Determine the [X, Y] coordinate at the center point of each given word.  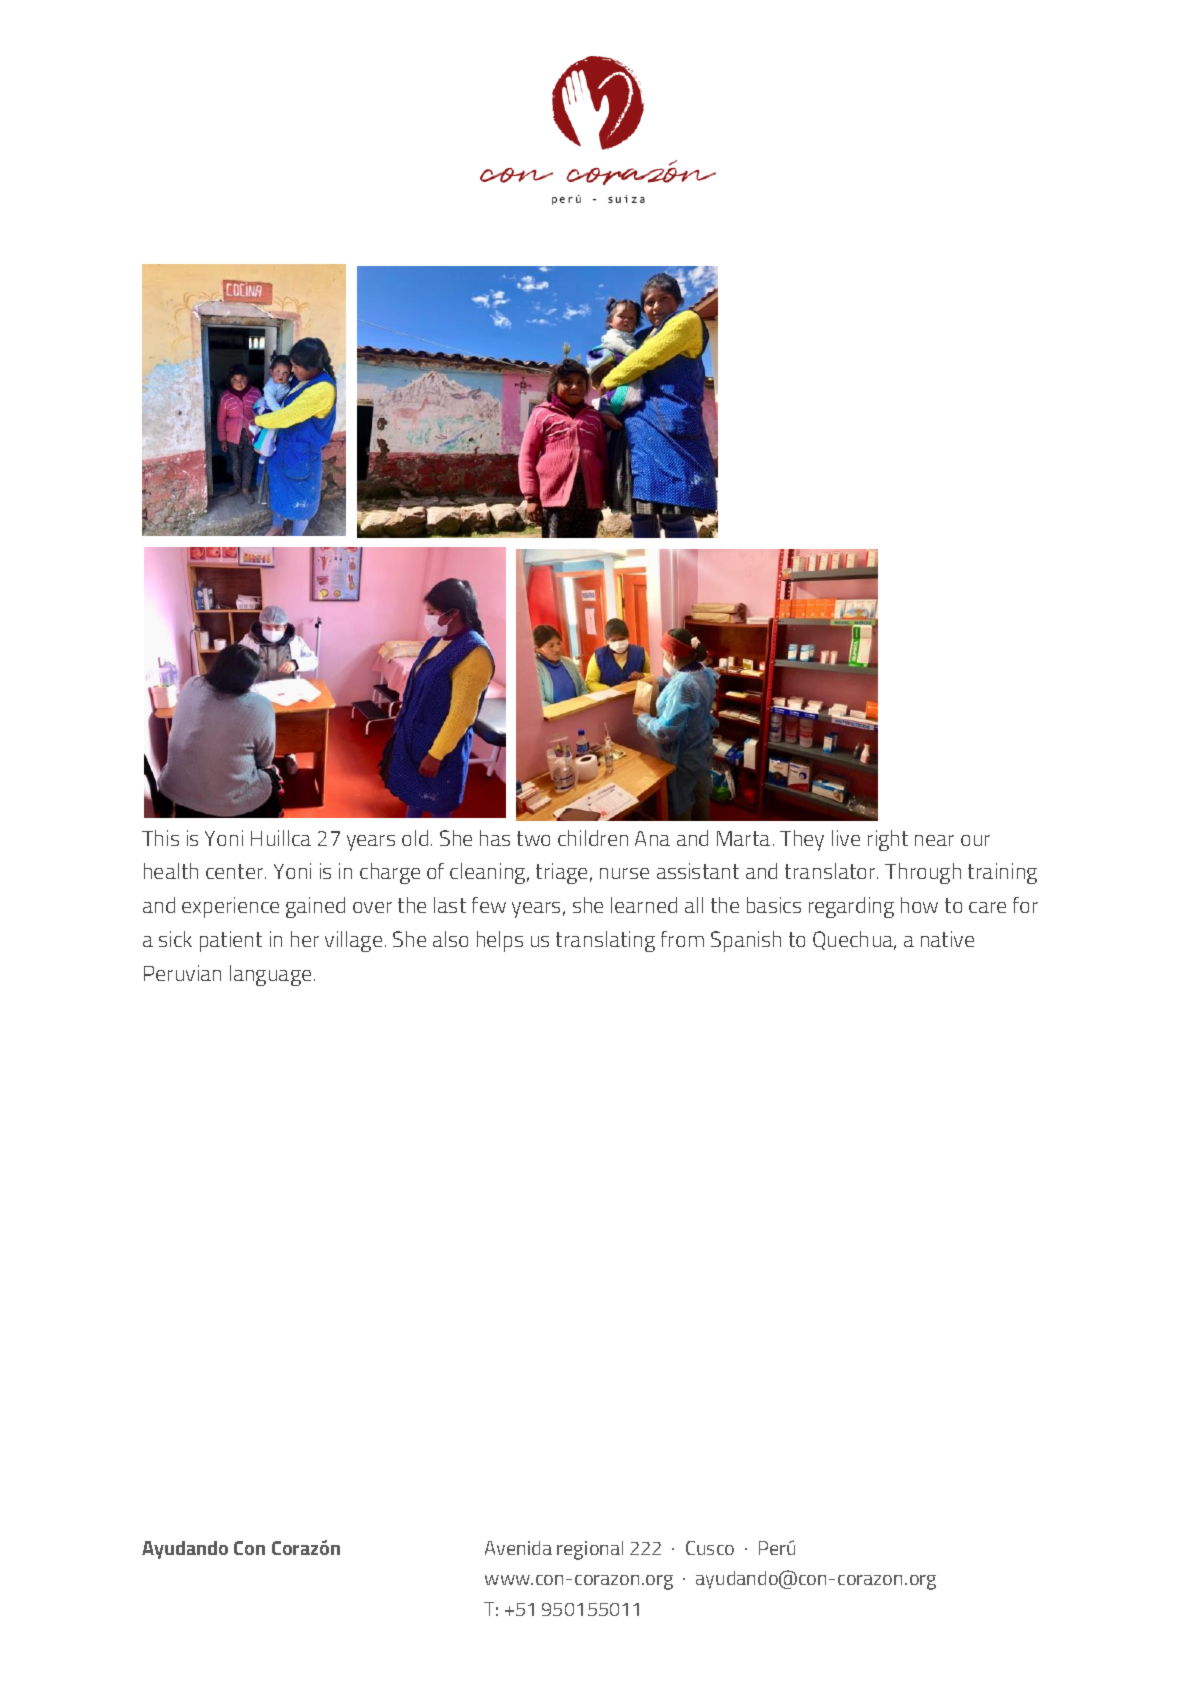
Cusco [710, 1548]
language [270, 975]
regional [590, 1550]
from [682, 939]
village [353, 941]
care [987, 907]
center [236, 871]
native [947, 939]
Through [923, 873]
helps [500, 941]
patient [231, 941]
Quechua [854, 940]
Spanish [746, 941]
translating [605, 941]
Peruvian [182, 973]
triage [561, 873]
